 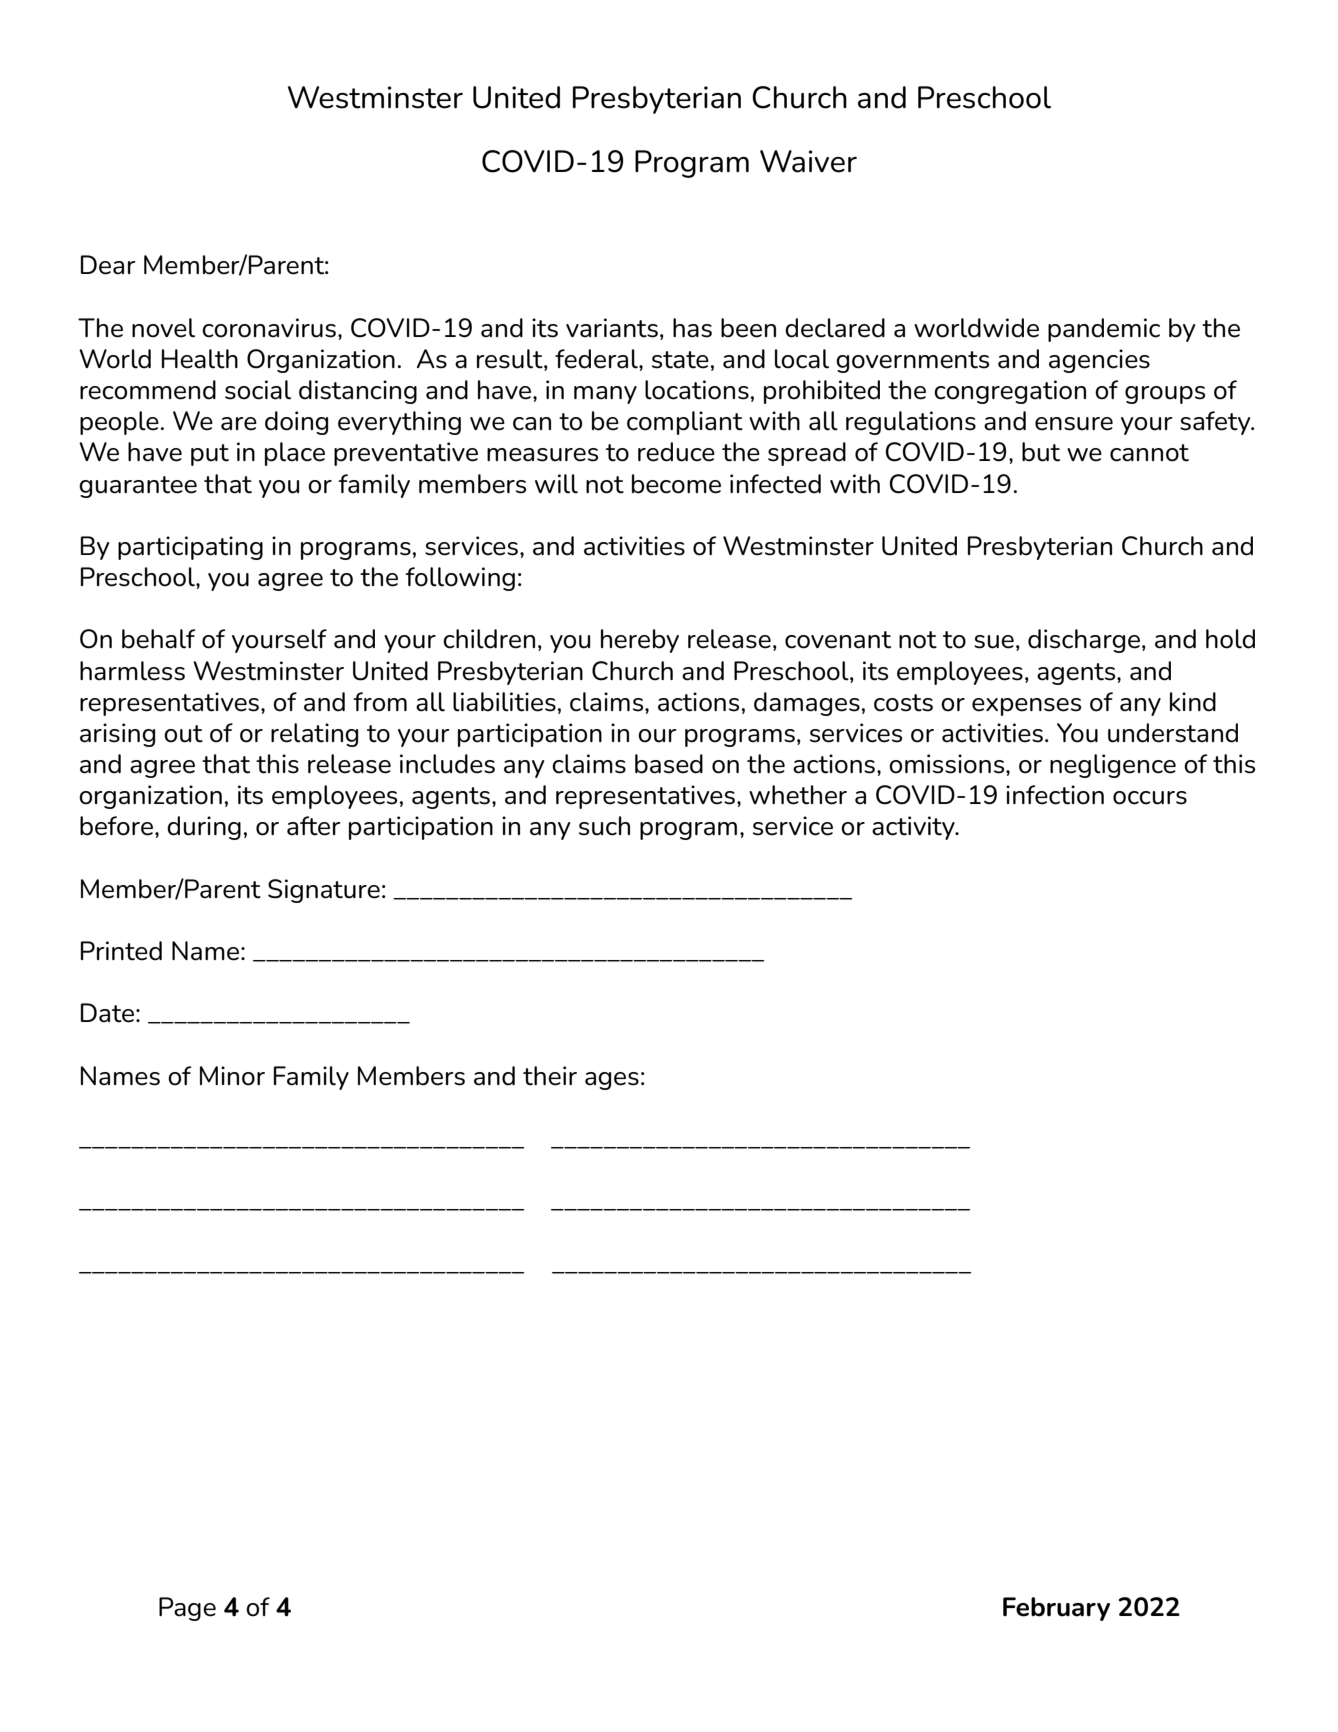 What do you see at coordinates (1055, 795) in the screenshot?
I see `infection` at bounding box center [1055, 795].
